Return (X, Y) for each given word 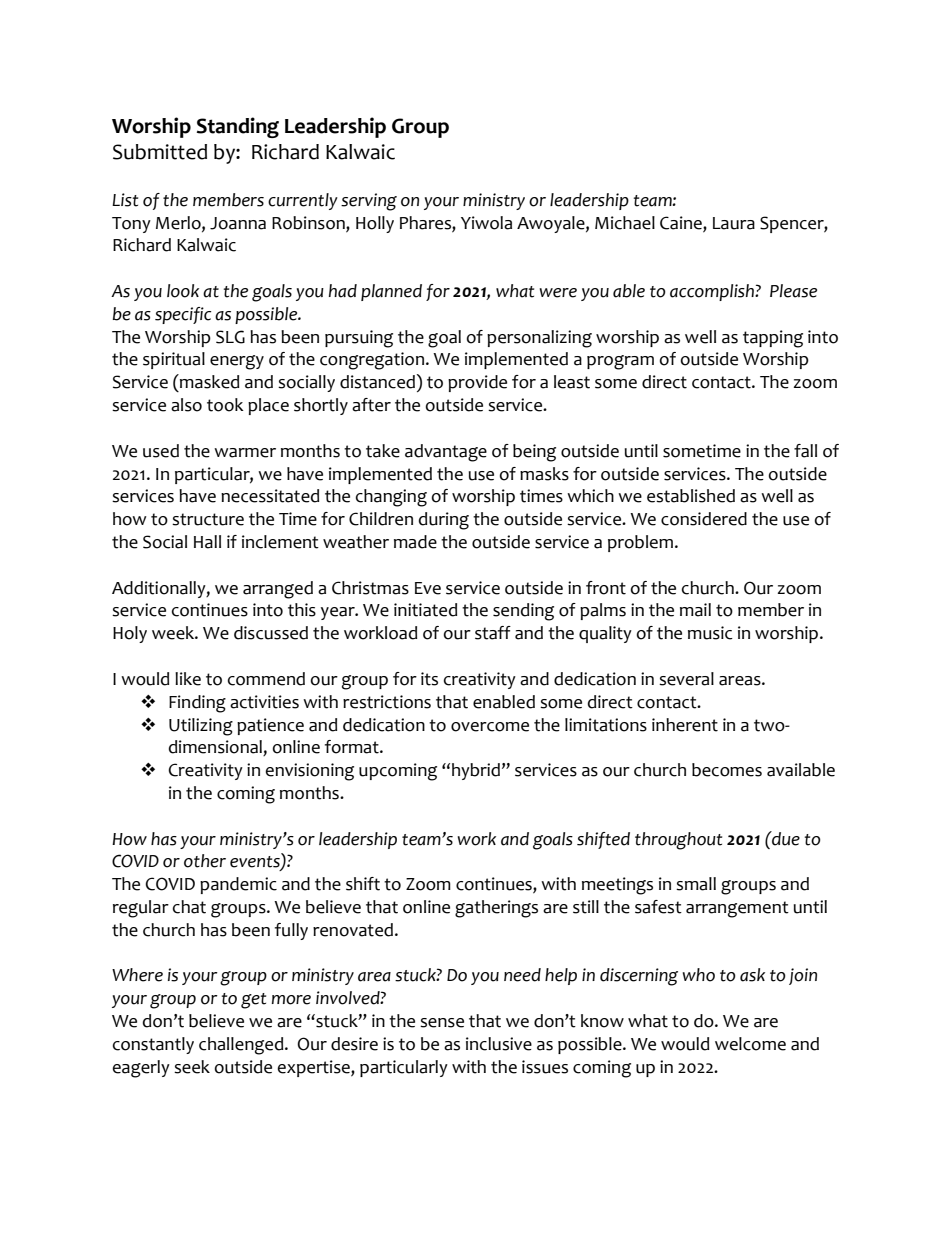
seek (192, 1067)
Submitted (160, 152)
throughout (678, 841)
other (205, 861)
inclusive (499, 1044)
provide (477, 383)
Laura (734, 223)
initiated (425, 610)
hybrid (476, 771)
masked (208, 381)
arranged (278, 590)
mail (695, 610)
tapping (773, 339)
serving (369, 202)
